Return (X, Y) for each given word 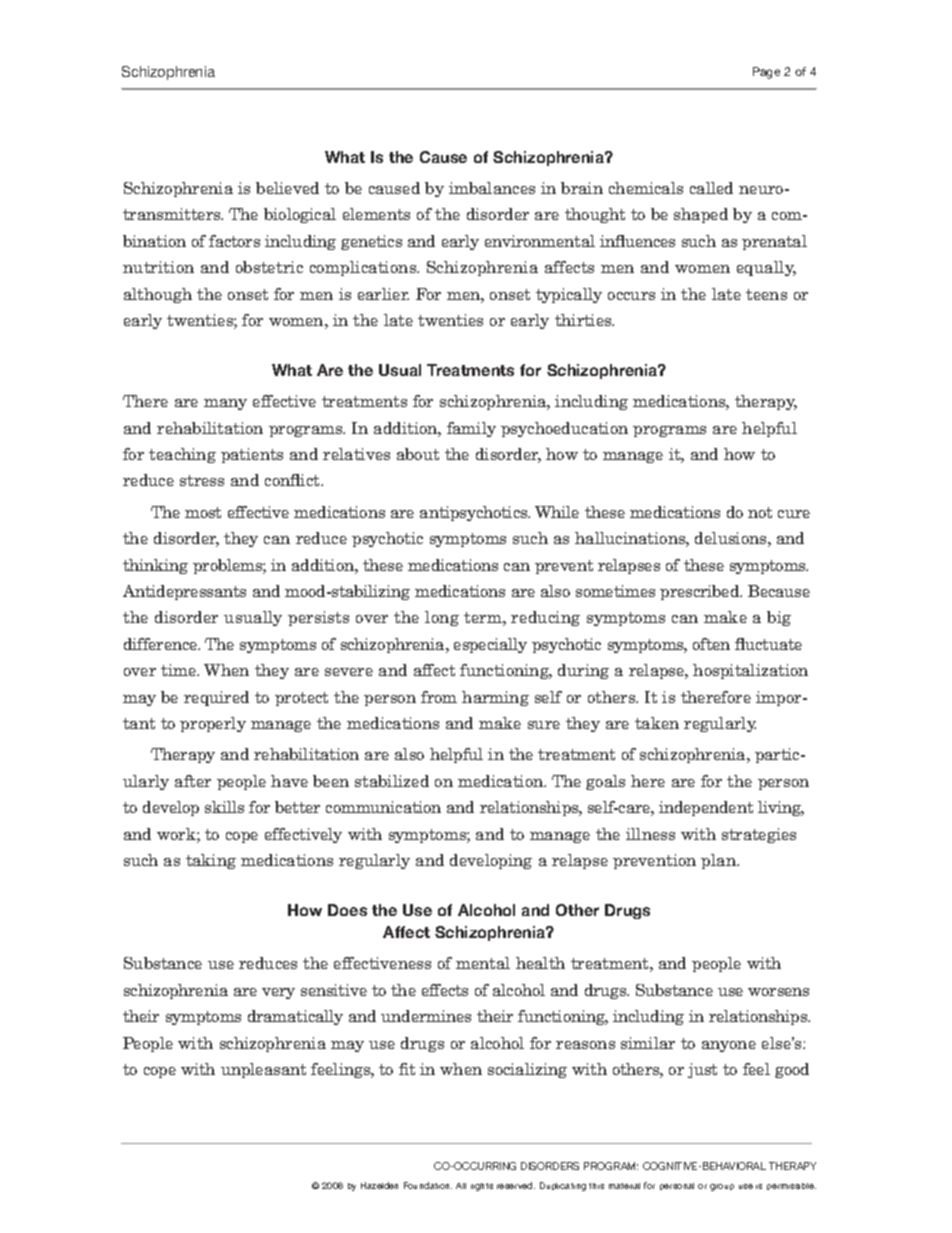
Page (766, 73)
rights (482, 1187)
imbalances (492, 188)
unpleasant (263, 1070)
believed (287, 188)
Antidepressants (184, 592)
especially (490, 645)
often (711, 644)
